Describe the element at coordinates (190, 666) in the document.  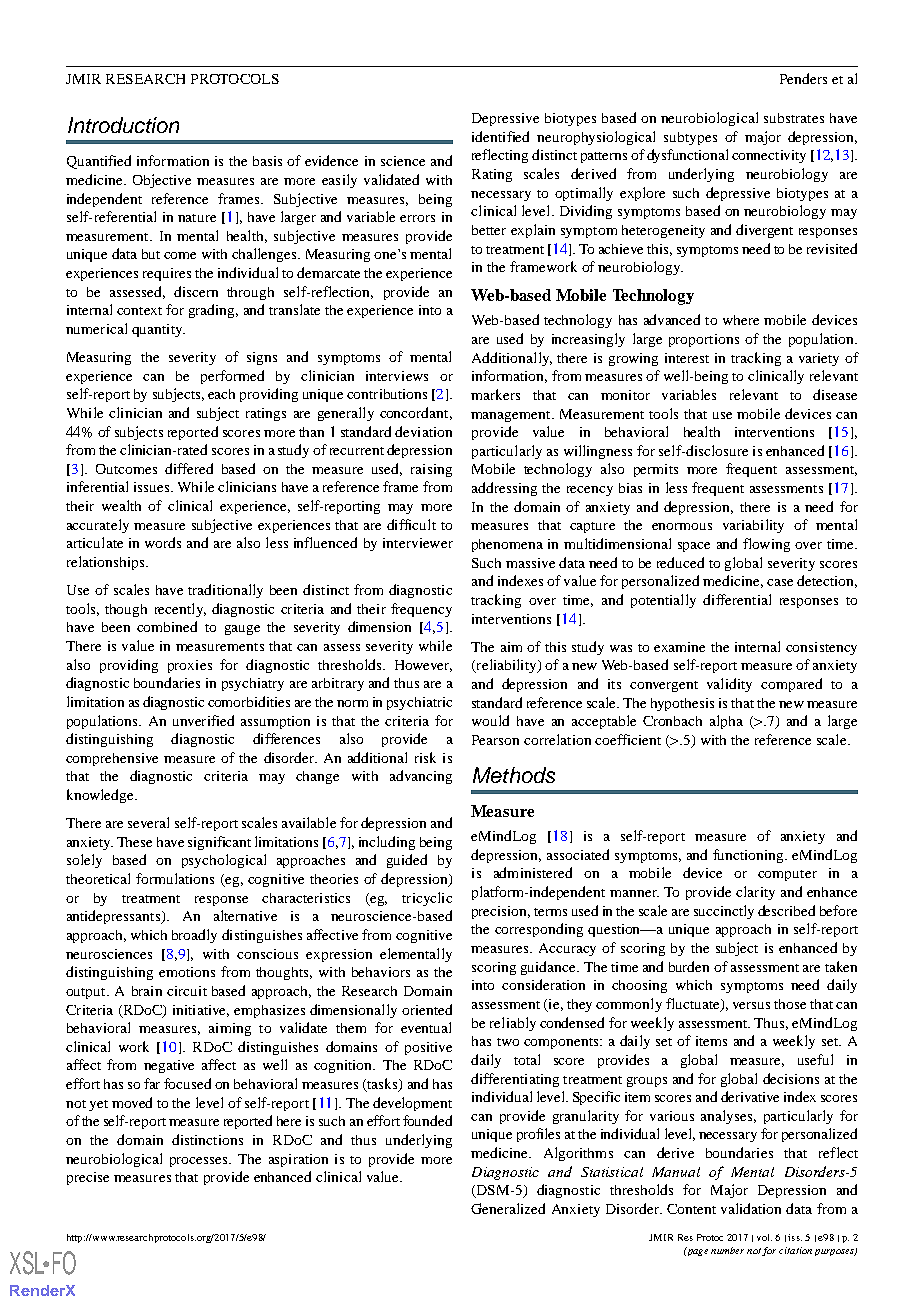
I see `proxies` at that location.
